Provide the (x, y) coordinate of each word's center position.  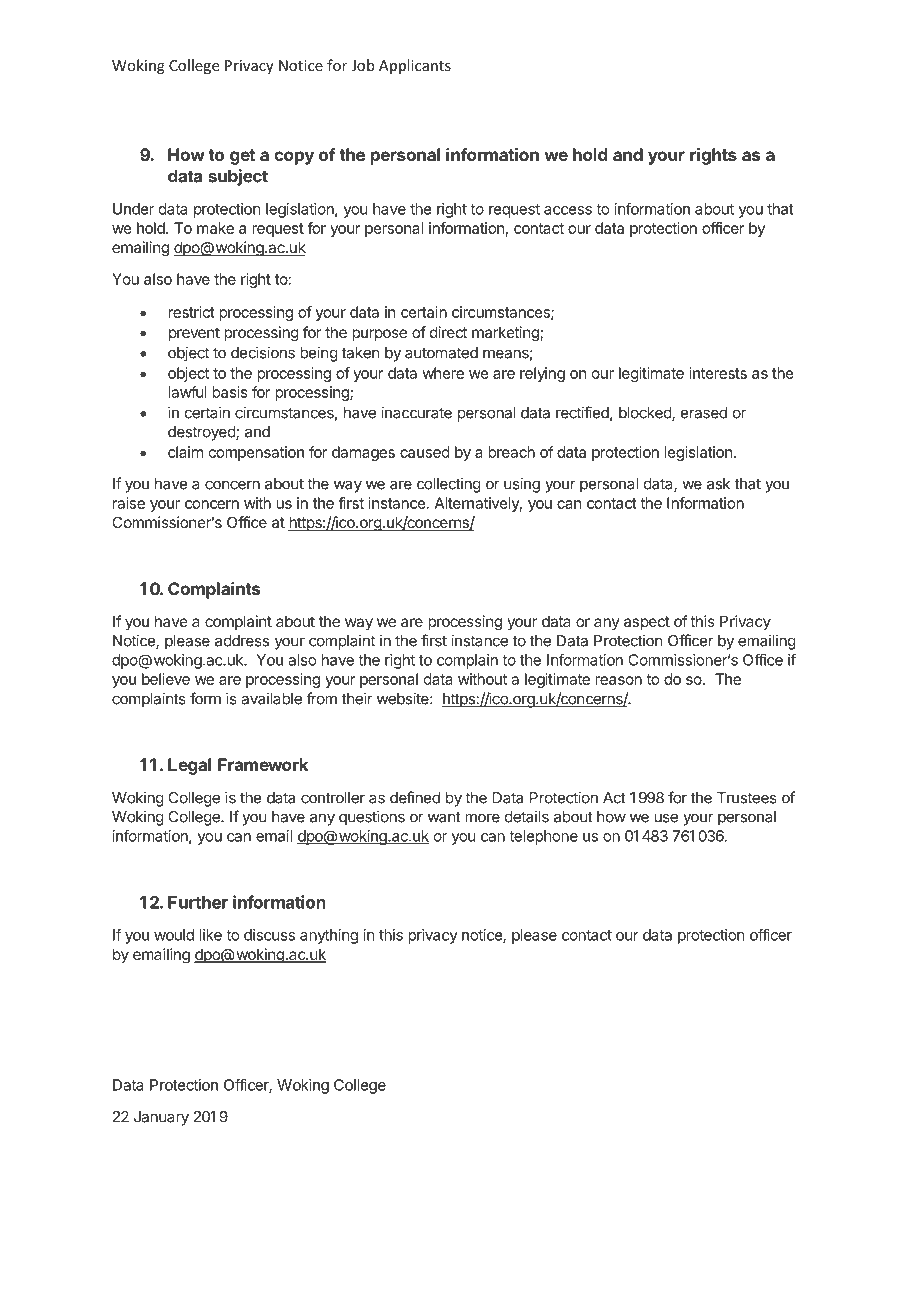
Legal (189, 766)
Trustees (747, 798)
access (568, 210)
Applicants (415, 66)
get (242, 157)
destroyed (202, 433)
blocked (646, 414)
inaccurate (416, 412)
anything (329, 936)
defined (415, 797)
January (161, 1118)
